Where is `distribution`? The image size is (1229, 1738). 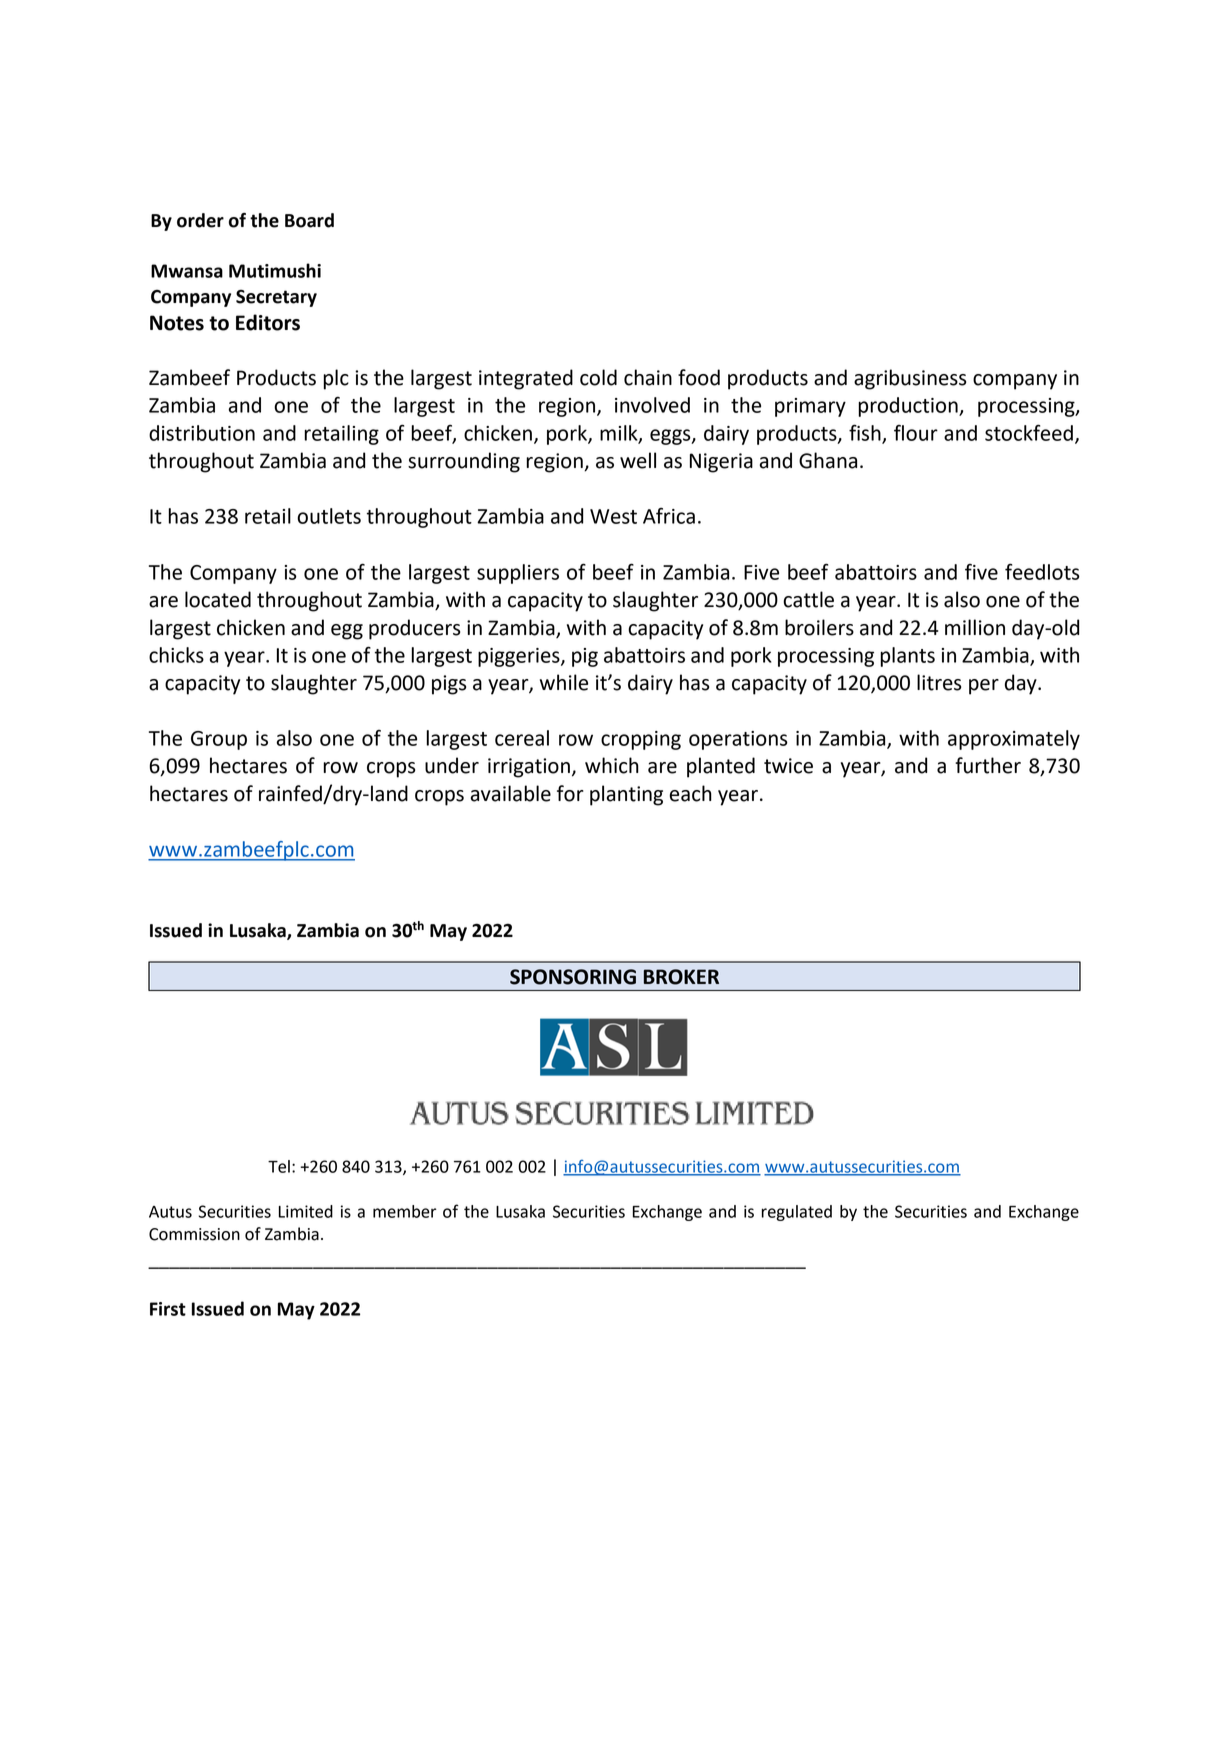 distribution is located at coordinates (202, 433).
